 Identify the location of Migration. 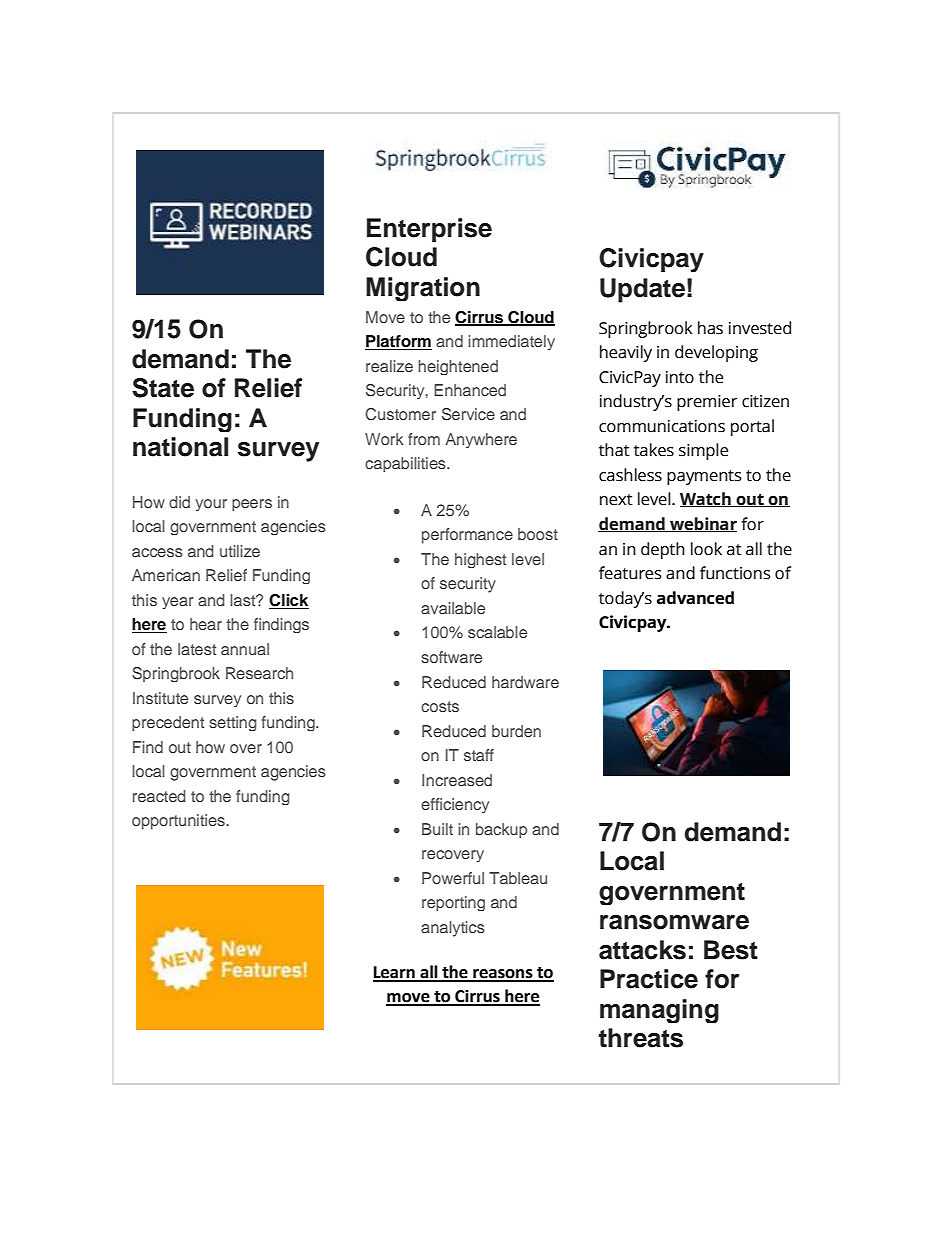
(423, 289).
